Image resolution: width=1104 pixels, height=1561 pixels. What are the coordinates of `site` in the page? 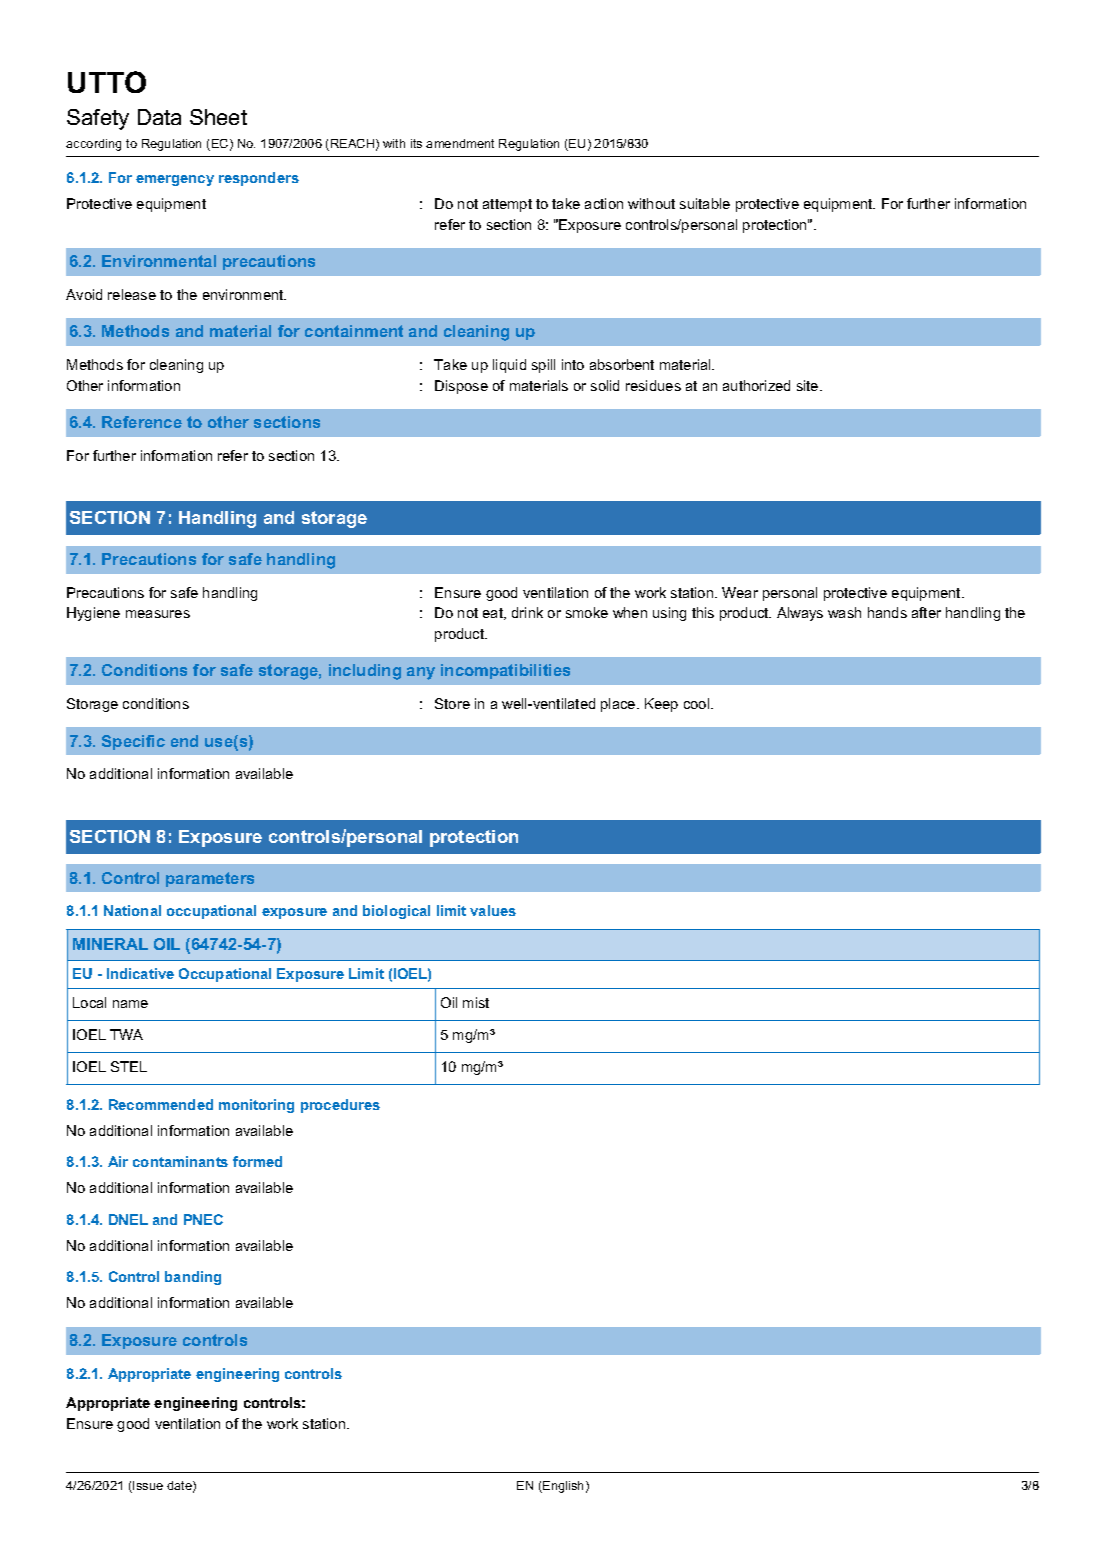 It's located at (809, 385).
